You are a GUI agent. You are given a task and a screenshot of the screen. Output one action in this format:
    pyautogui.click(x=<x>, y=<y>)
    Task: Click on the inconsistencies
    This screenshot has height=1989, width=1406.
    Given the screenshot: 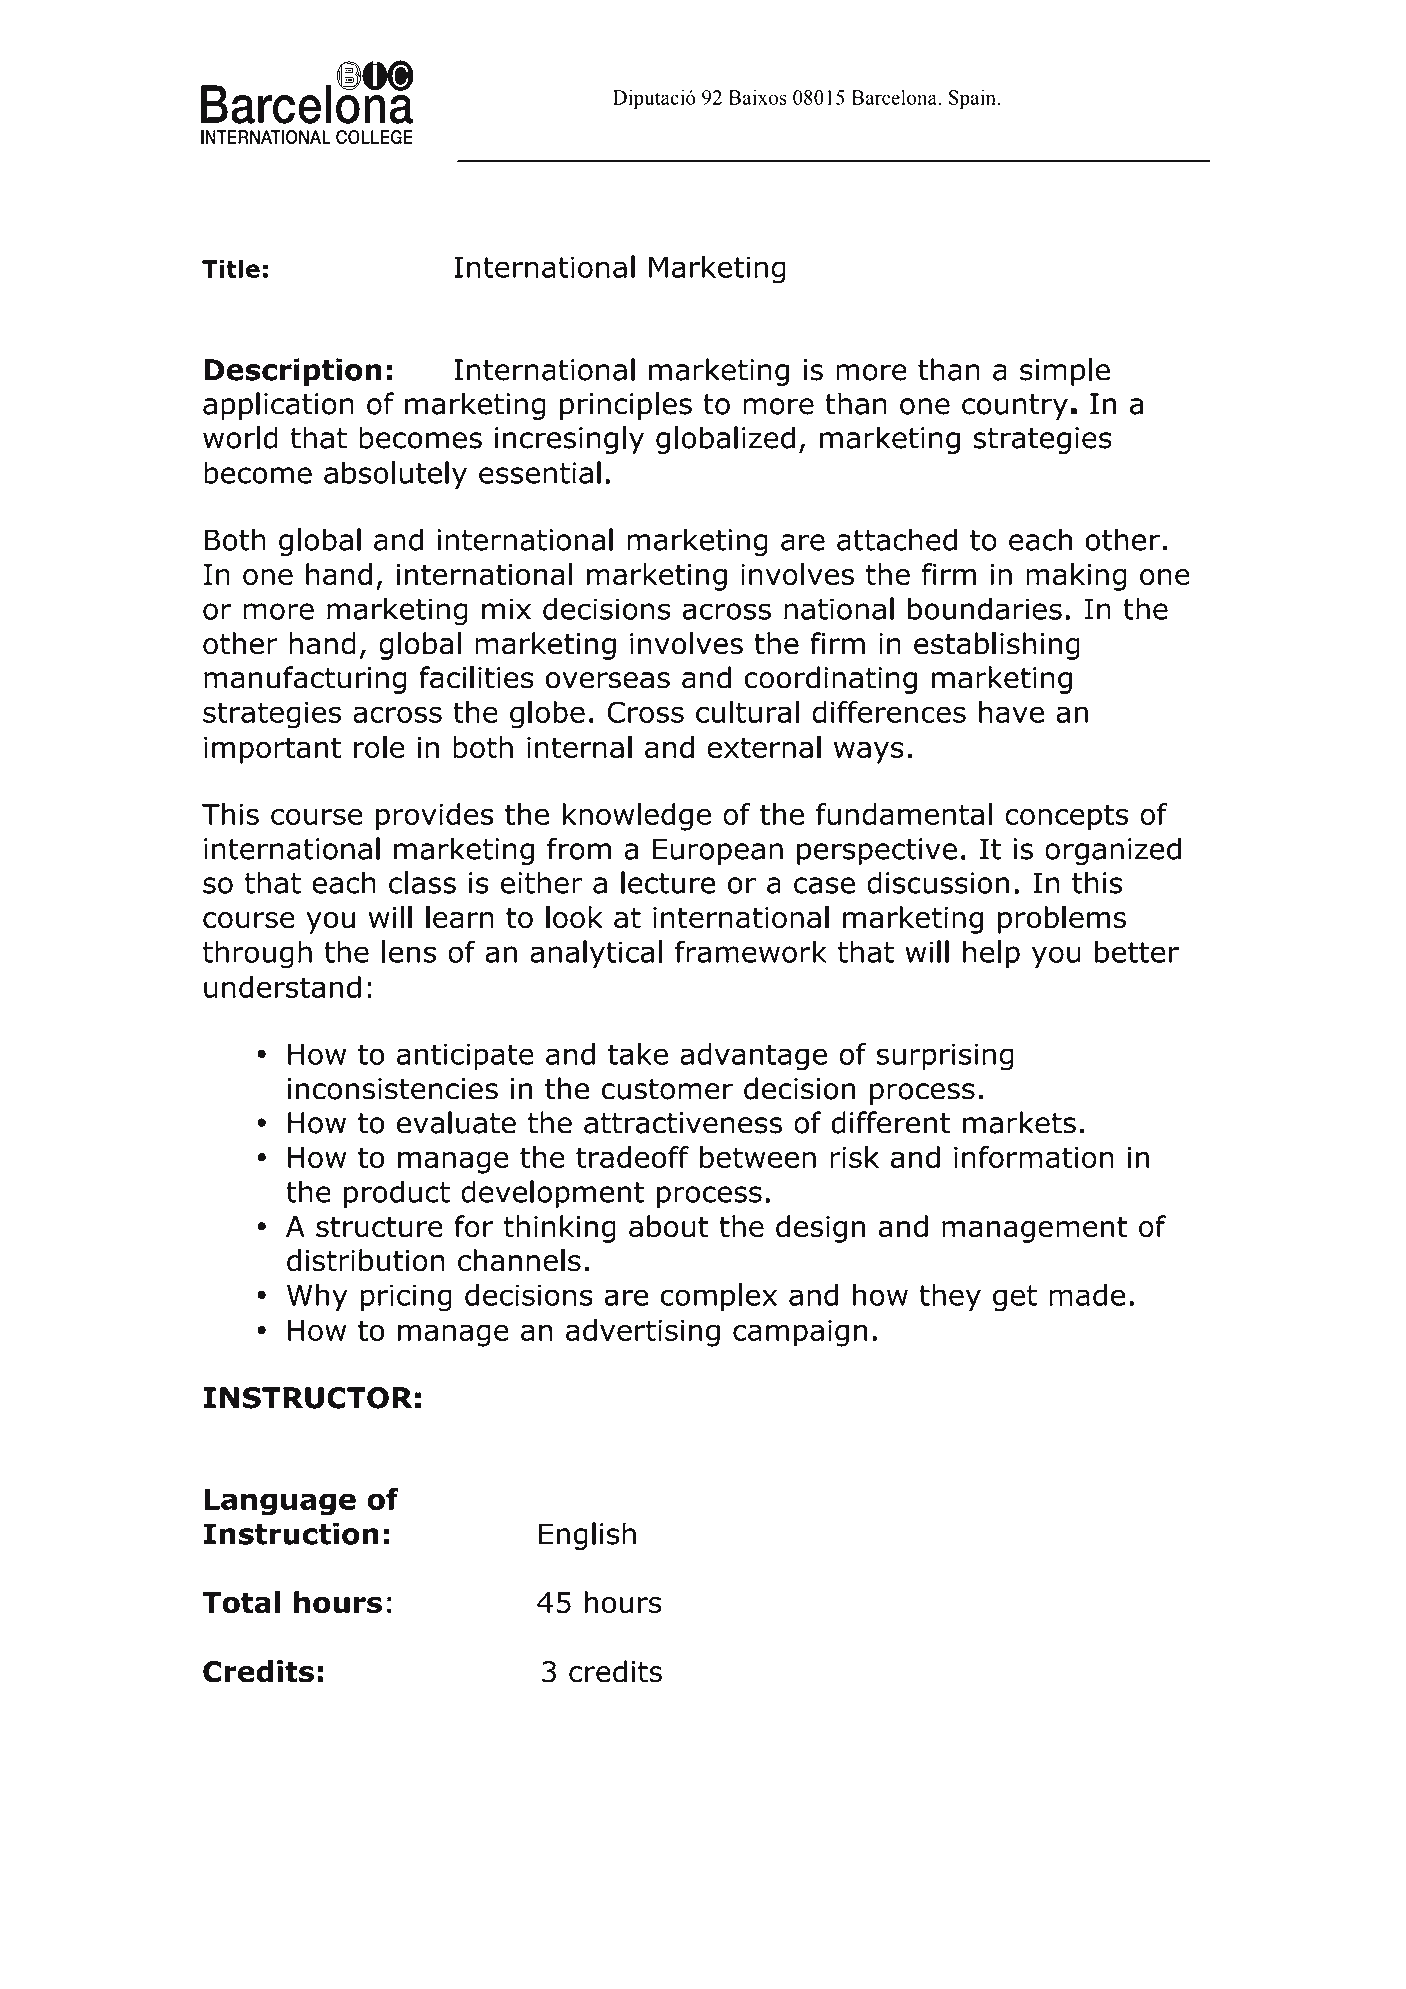 What is the action you would take?
    pyautogui.click(x=393, y=1089)
